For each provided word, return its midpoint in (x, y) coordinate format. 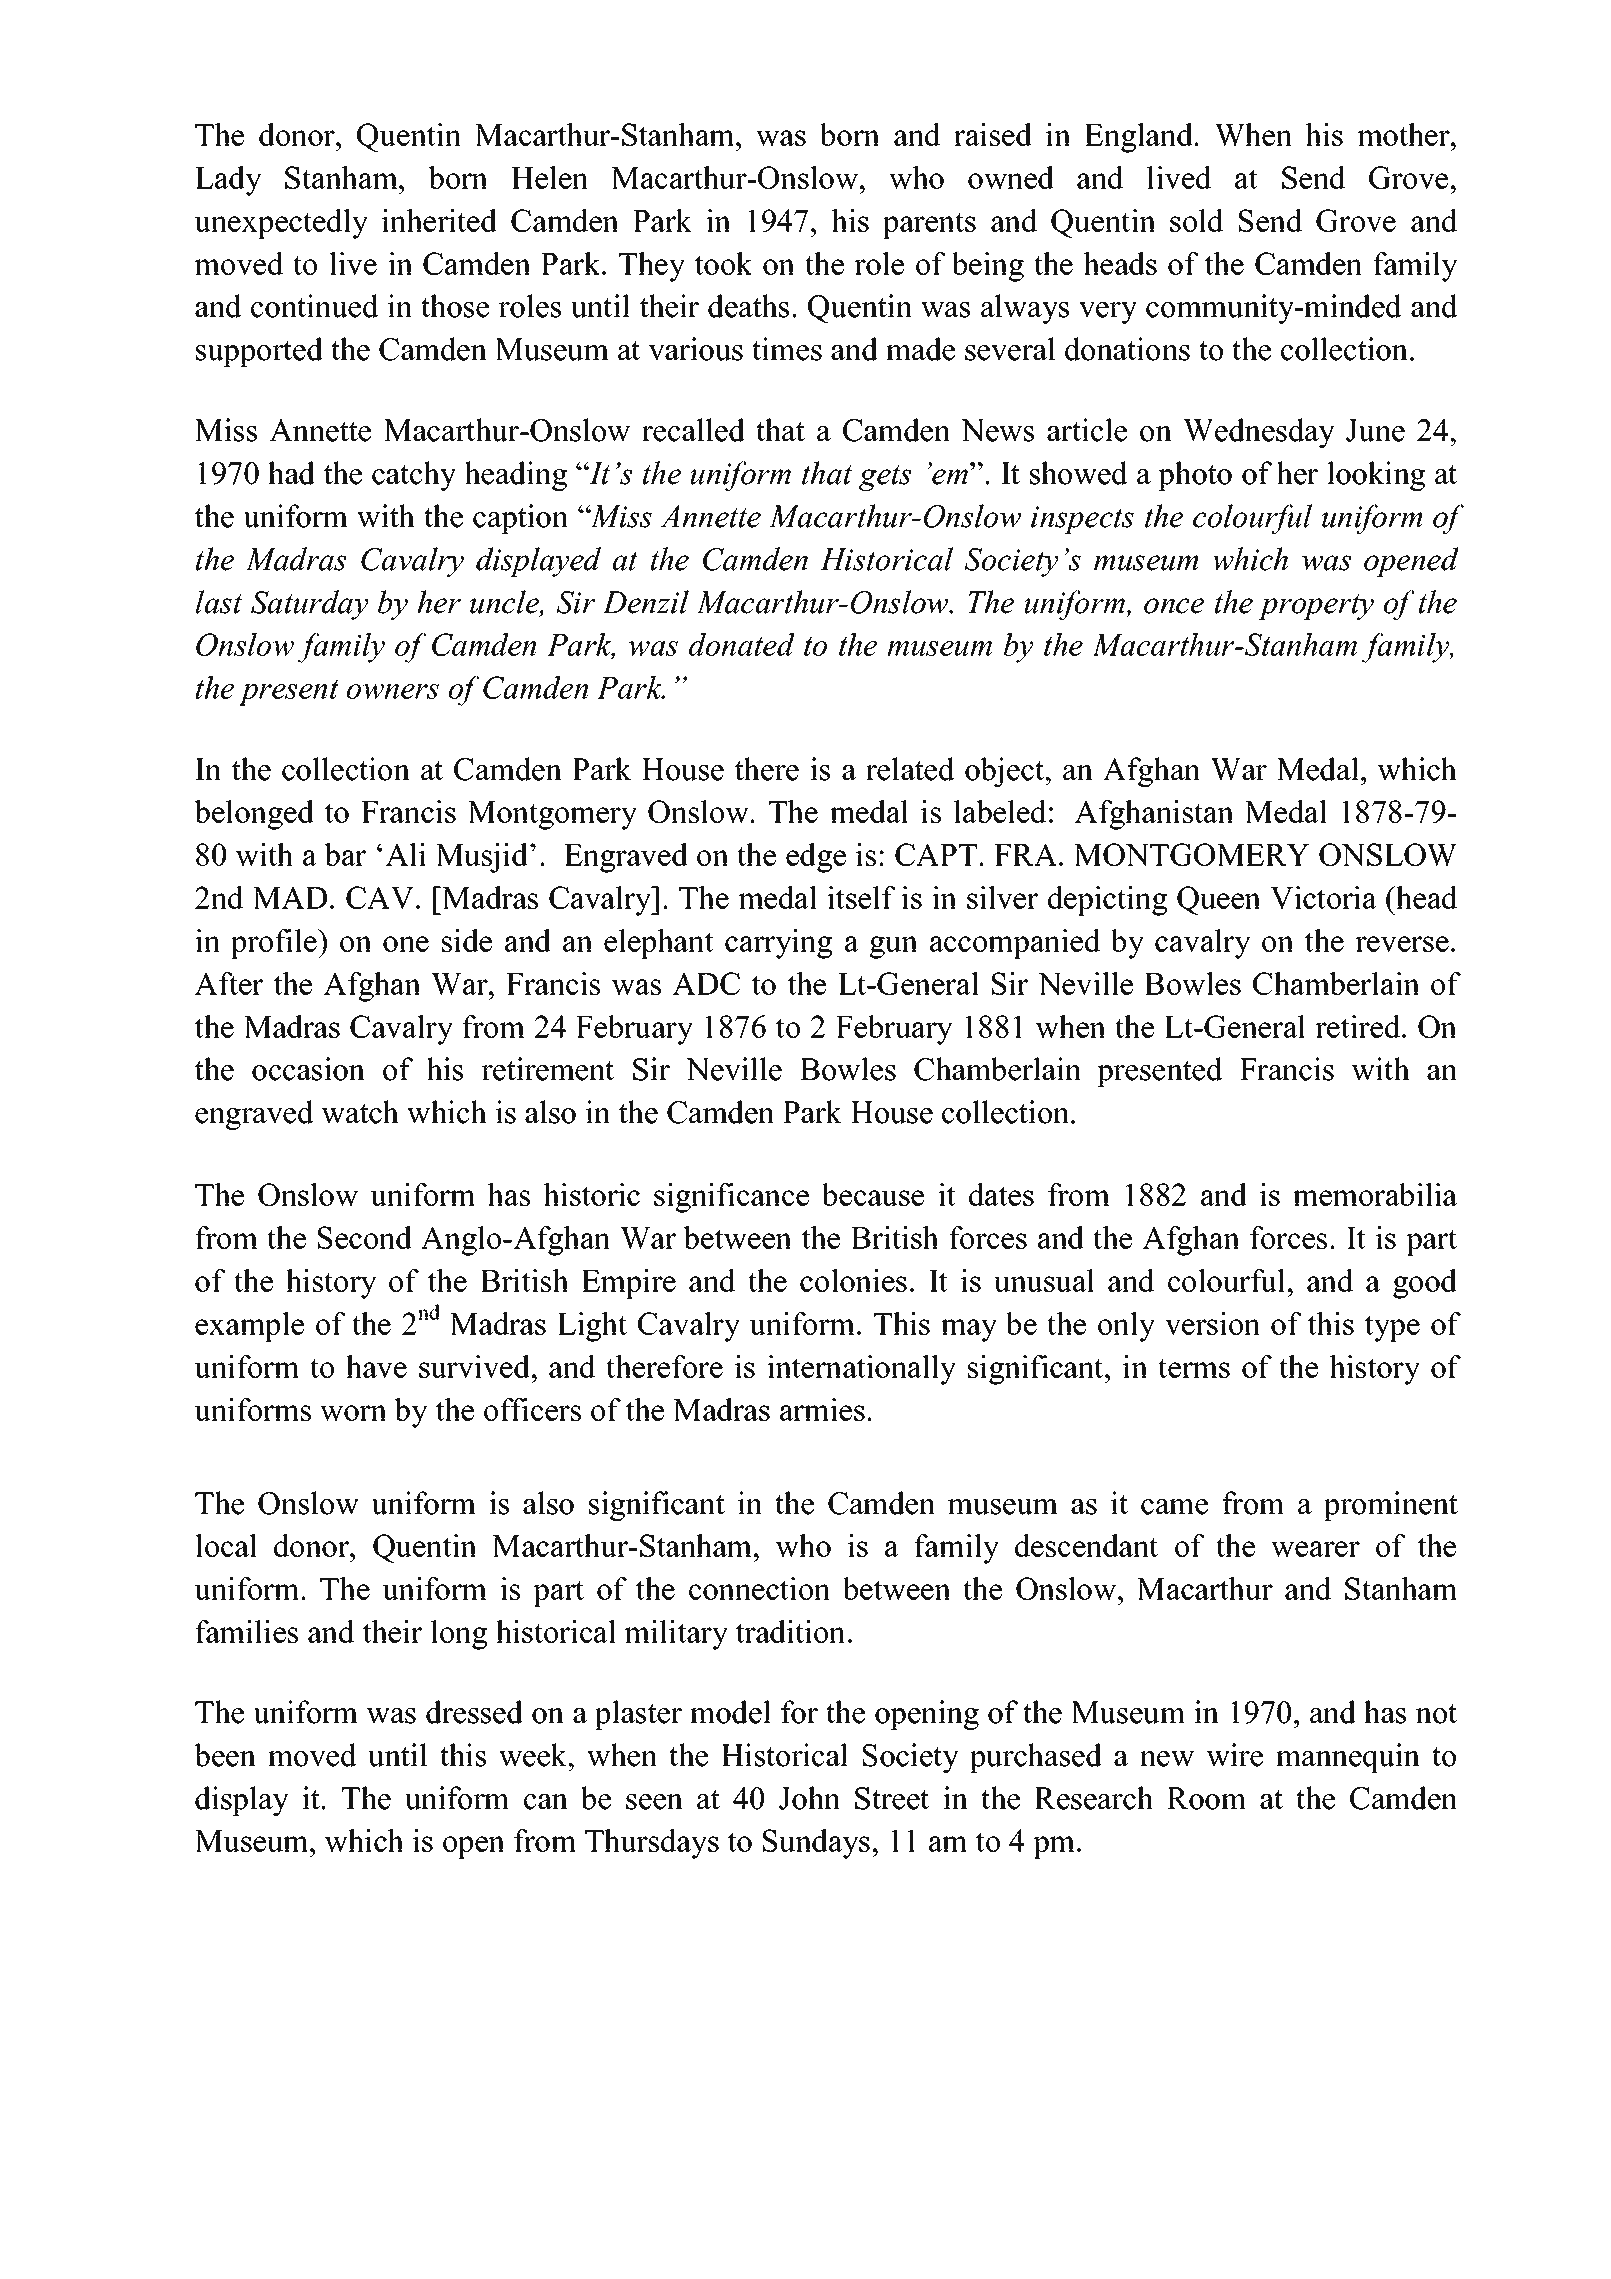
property (1316, 607)
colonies (853, 1280)
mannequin (1348, 1758)
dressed (474, 1712)
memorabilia (1375, 1194)
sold (1196, 220)
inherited (439, 220)
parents (929, 225)
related (910, 769)
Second (365, 1237)
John (809, 1798)
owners (393, 691)
